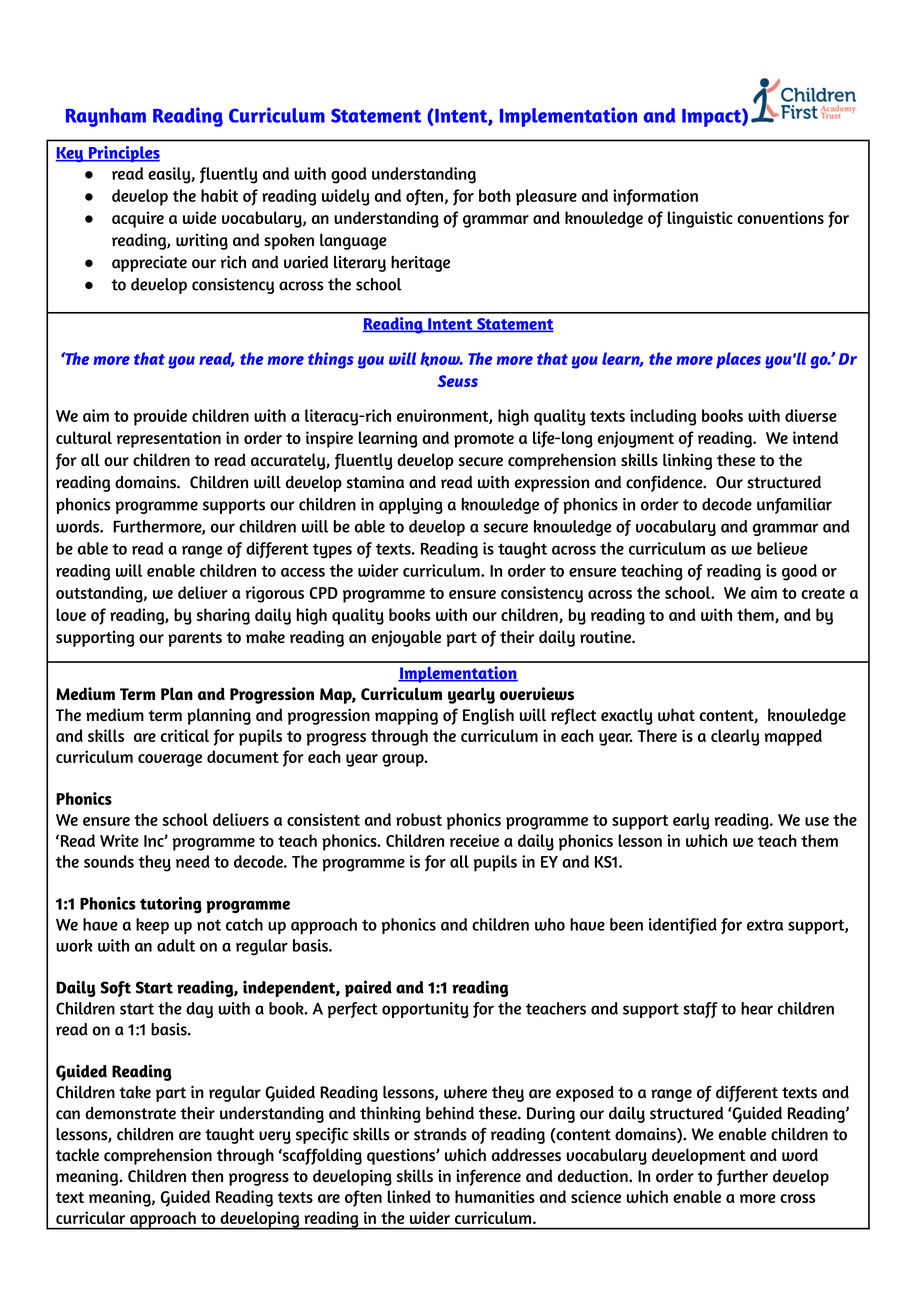 Image resolution: width=924 pixels, height=1307 pixels. What do you see at coordinates (138, 219) in the screenshot?
I see `acquire` at bounding box center [138, 219].
